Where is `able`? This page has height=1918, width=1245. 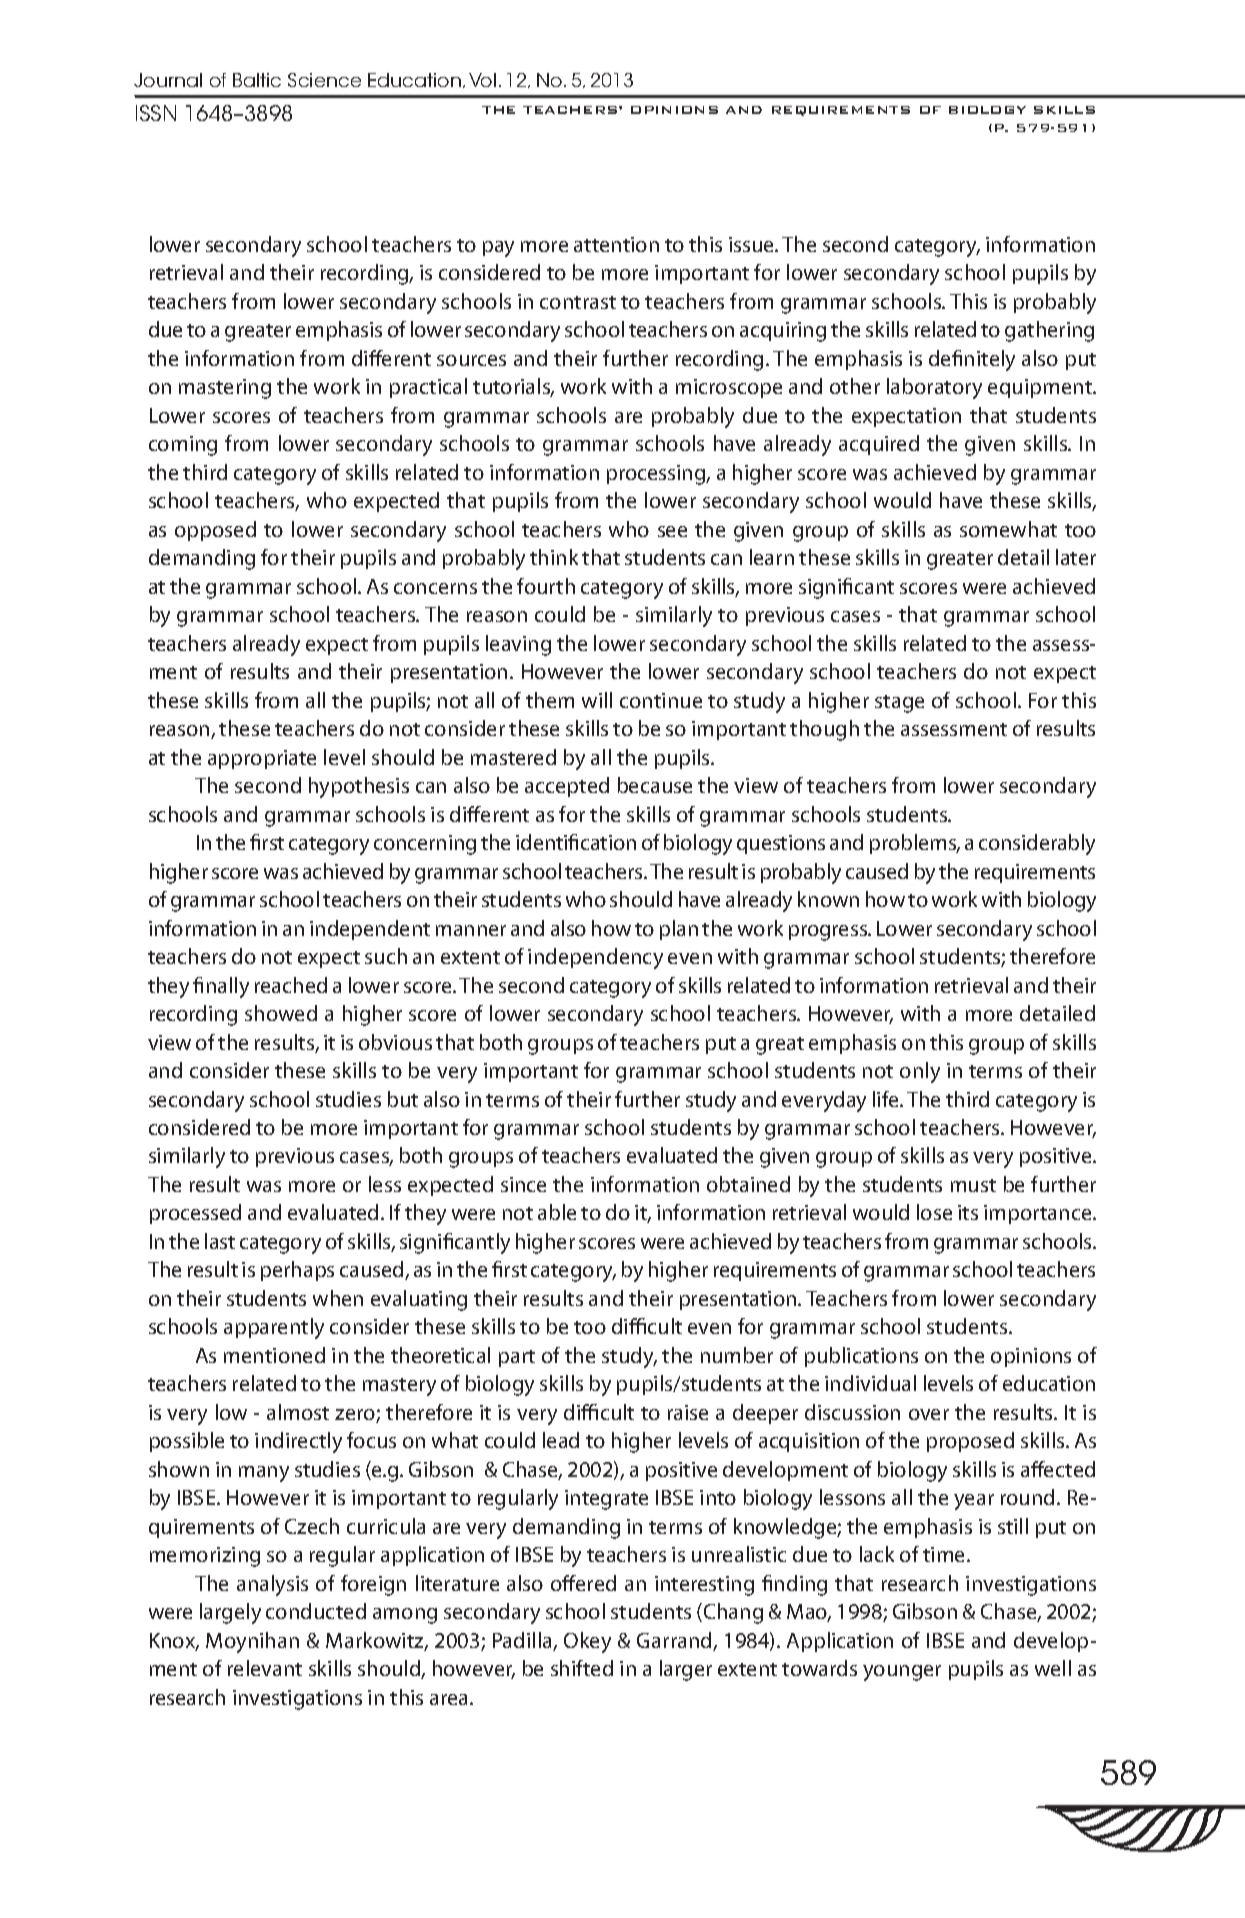
able is located at coordinates (557, 1212).
